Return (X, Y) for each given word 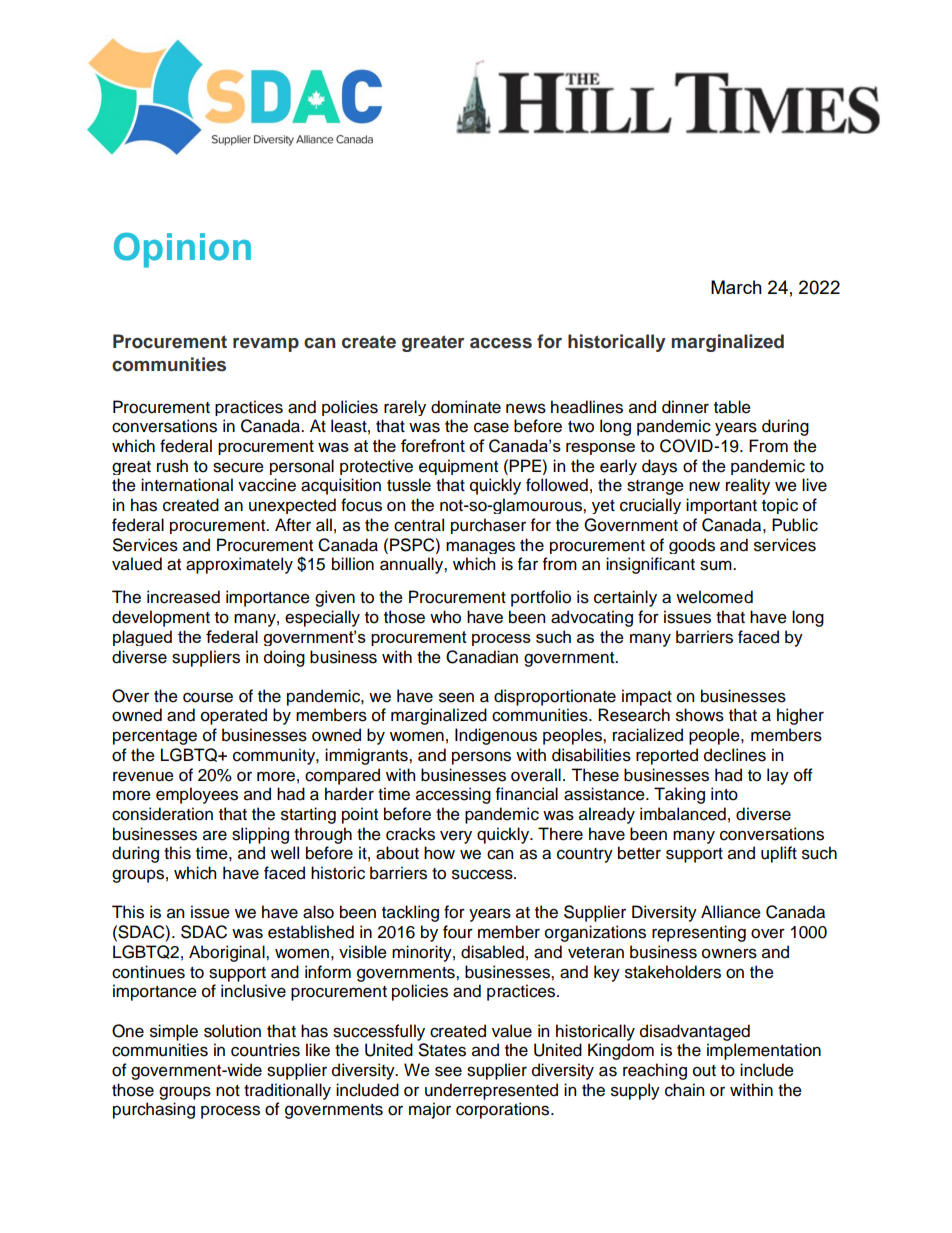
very (456, 837)
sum (717, 565)
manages (480, 547)
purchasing (154, 1110)
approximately (239, 565)
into (724, 794)
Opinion (182, 250)
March (736, 287)
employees (197, 795)
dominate (466, 407)
